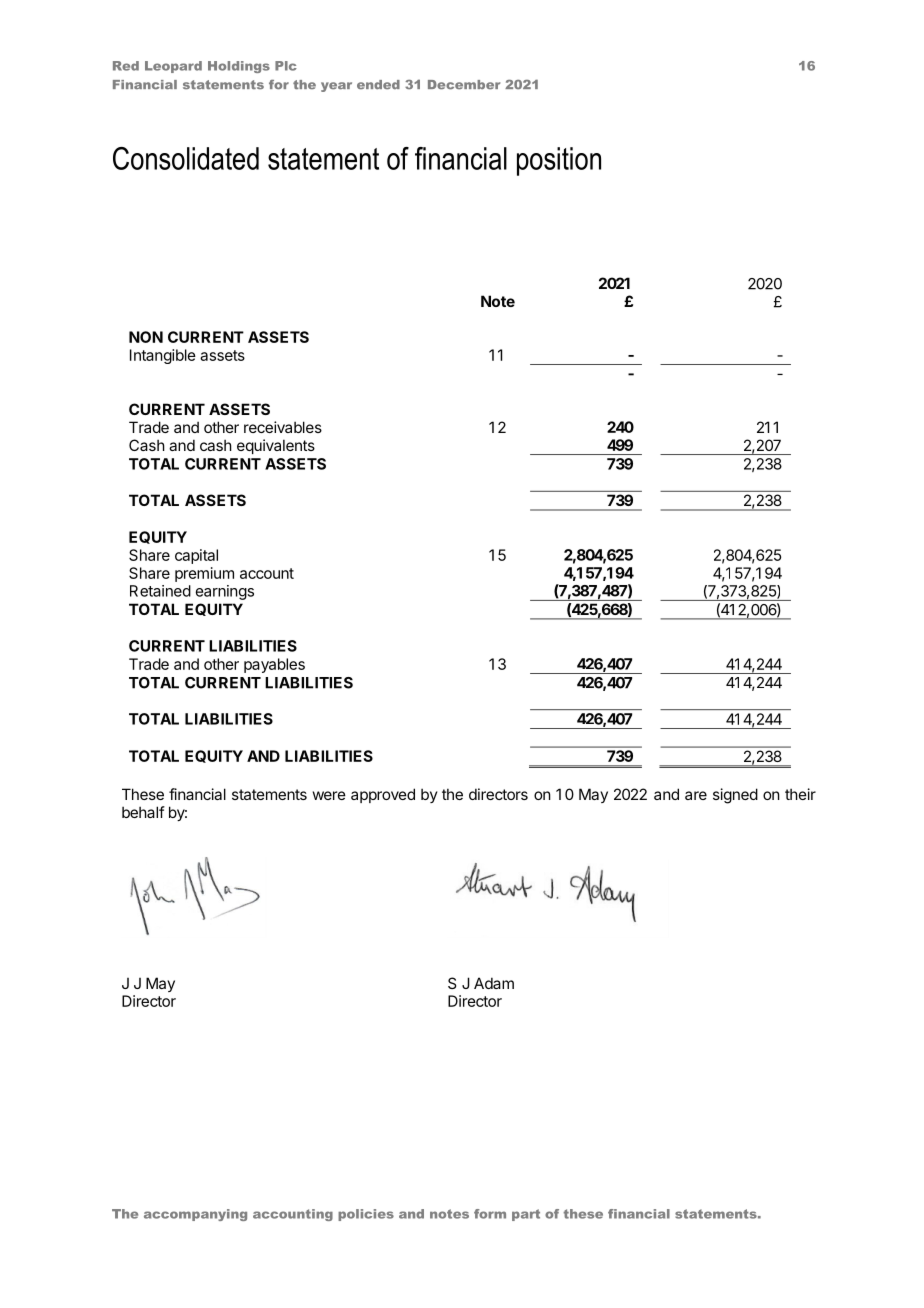  I want to click on December, so click(464, 85).
